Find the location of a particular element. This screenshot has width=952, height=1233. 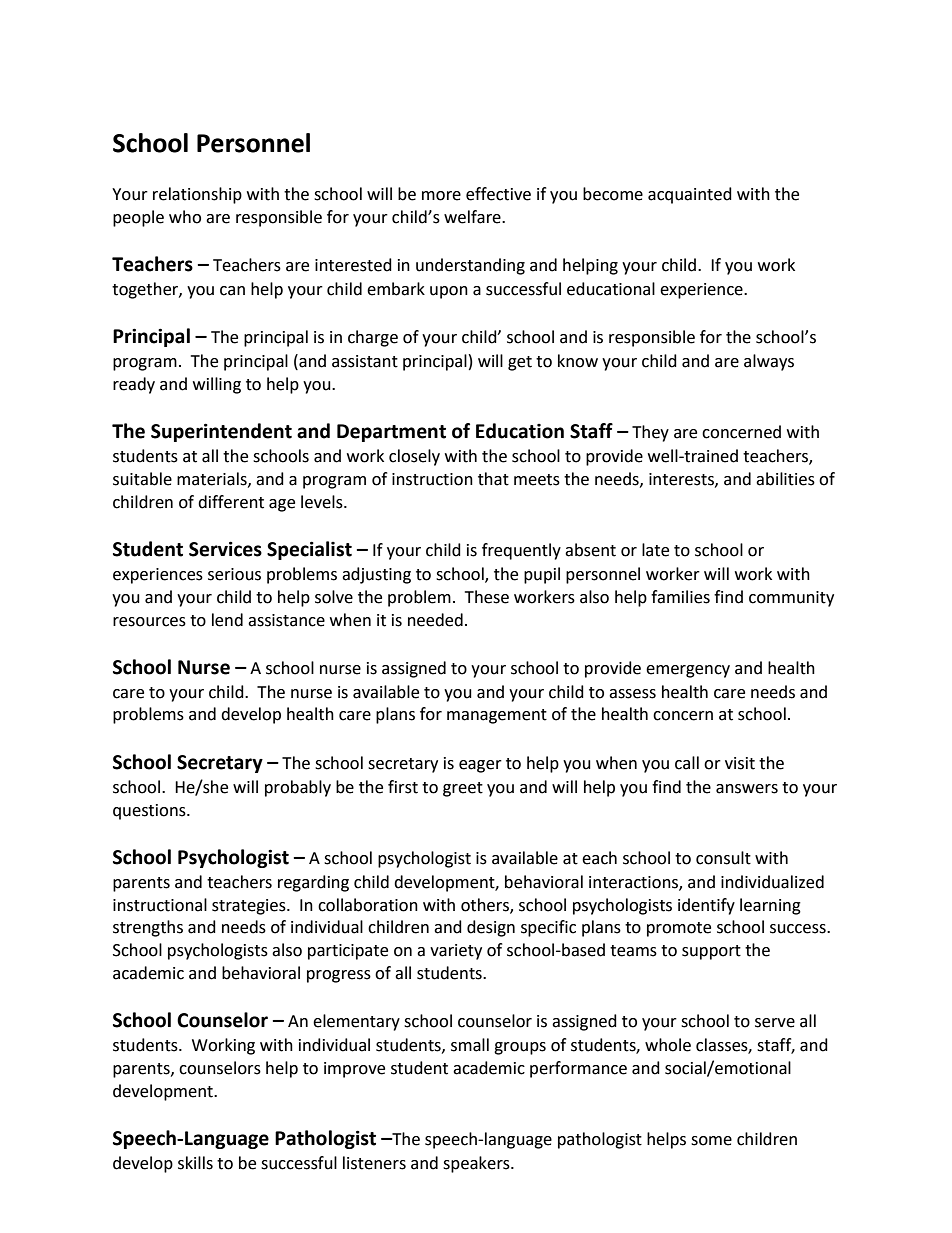

skills is located at coordinates (195, 1163).
